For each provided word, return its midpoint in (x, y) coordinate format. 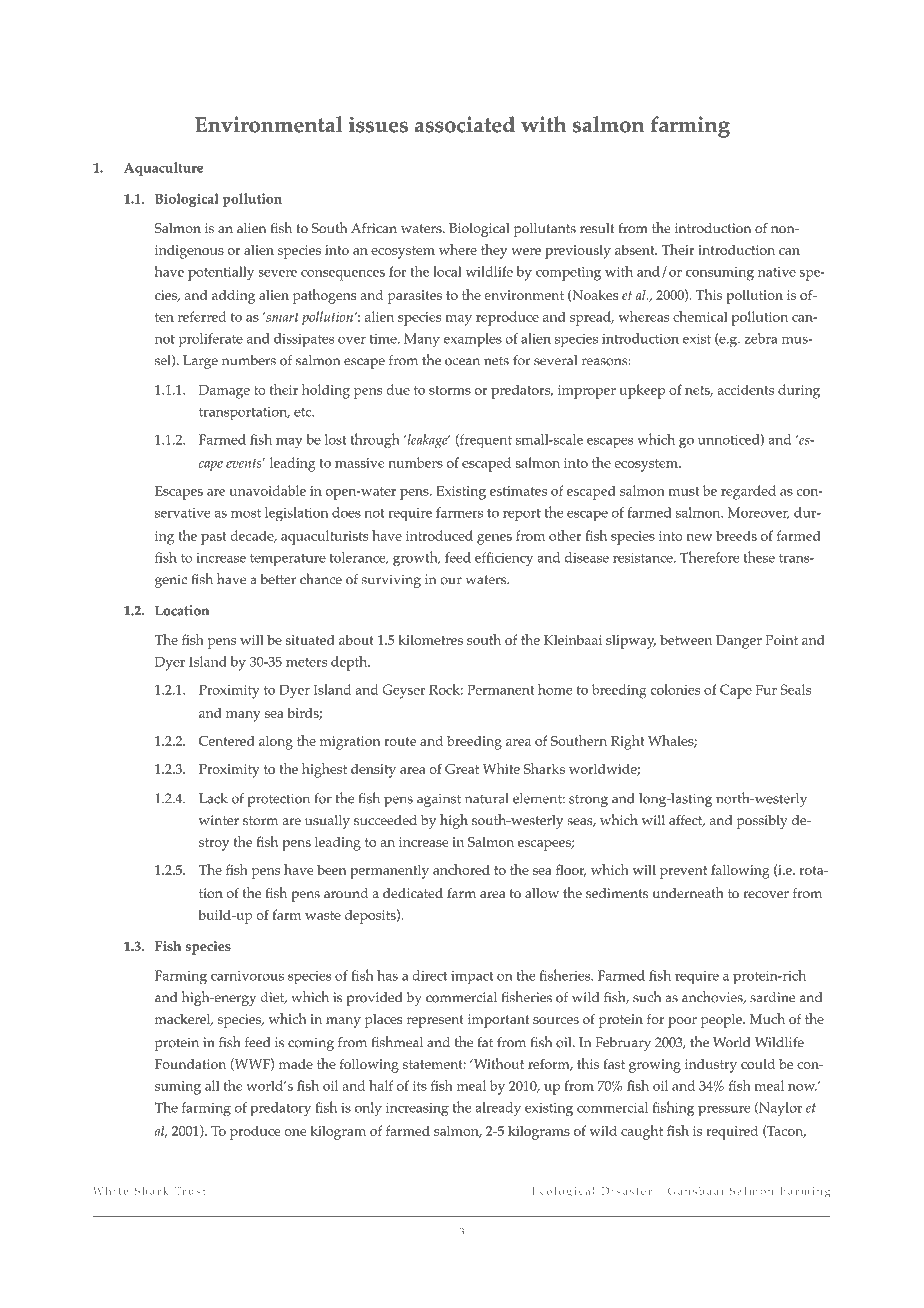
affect (687, 821)
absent (636, 249)
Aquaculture (163, 169)
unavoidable (267, 490)
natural (487, 798)
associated (465, 124)
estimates (518, 491)
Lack (213, 798)
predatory (280, 1109)
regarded (748, 492)
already (498, 1109)
